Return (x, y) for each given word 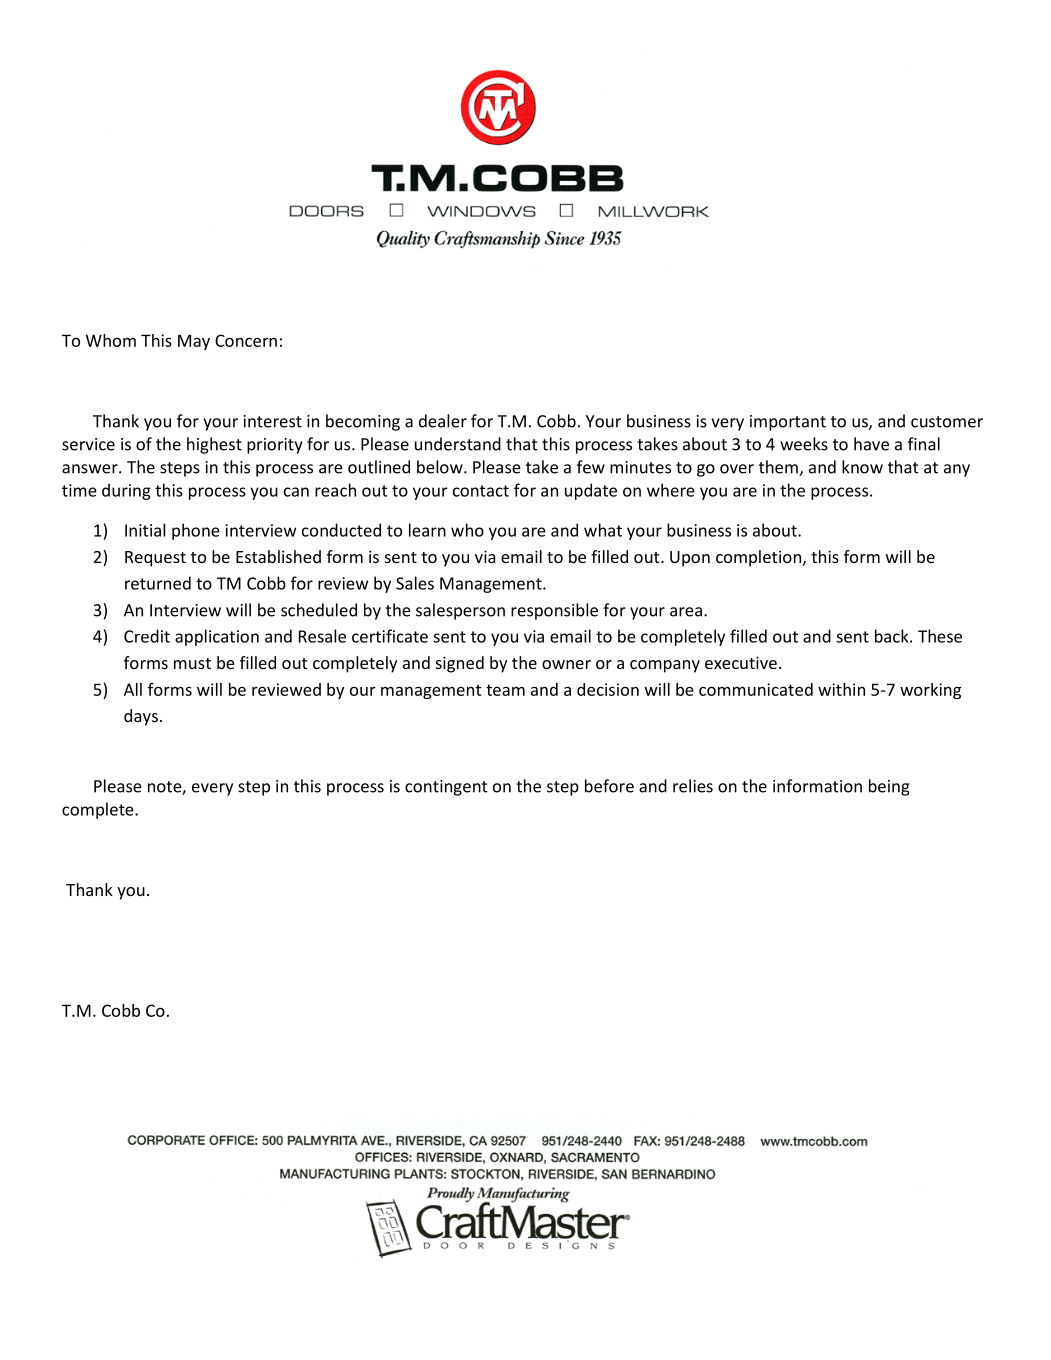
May (194, 342)
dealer (443, 421)
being (889, 787)
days (141, 717)
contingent (446, 788)
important (788, 423)
